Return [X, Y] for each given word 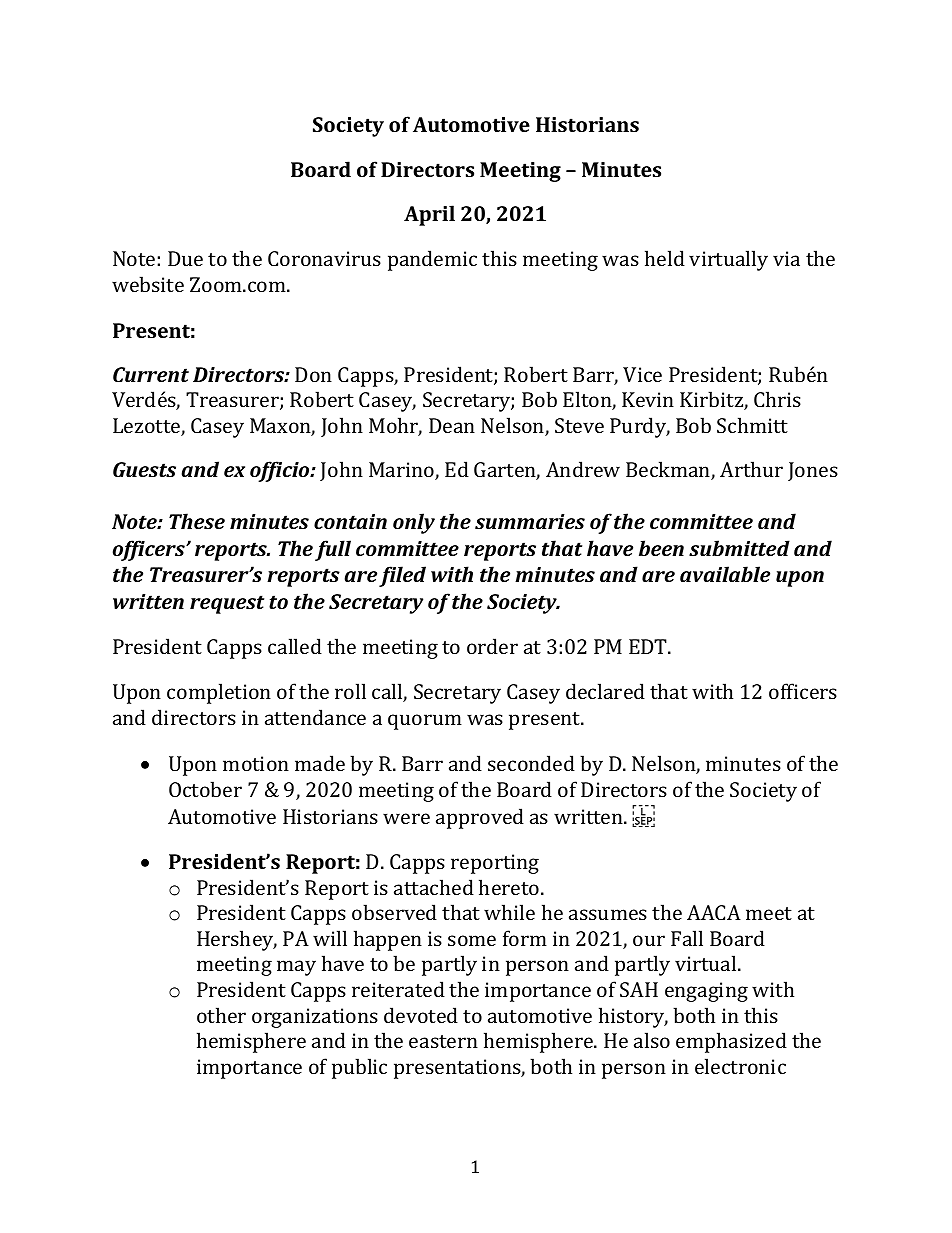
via [786, 258]
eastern [443, 1041]
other [221, 1015]
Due [185, 258]
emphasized [731, 1042]
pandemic [432, 260]
